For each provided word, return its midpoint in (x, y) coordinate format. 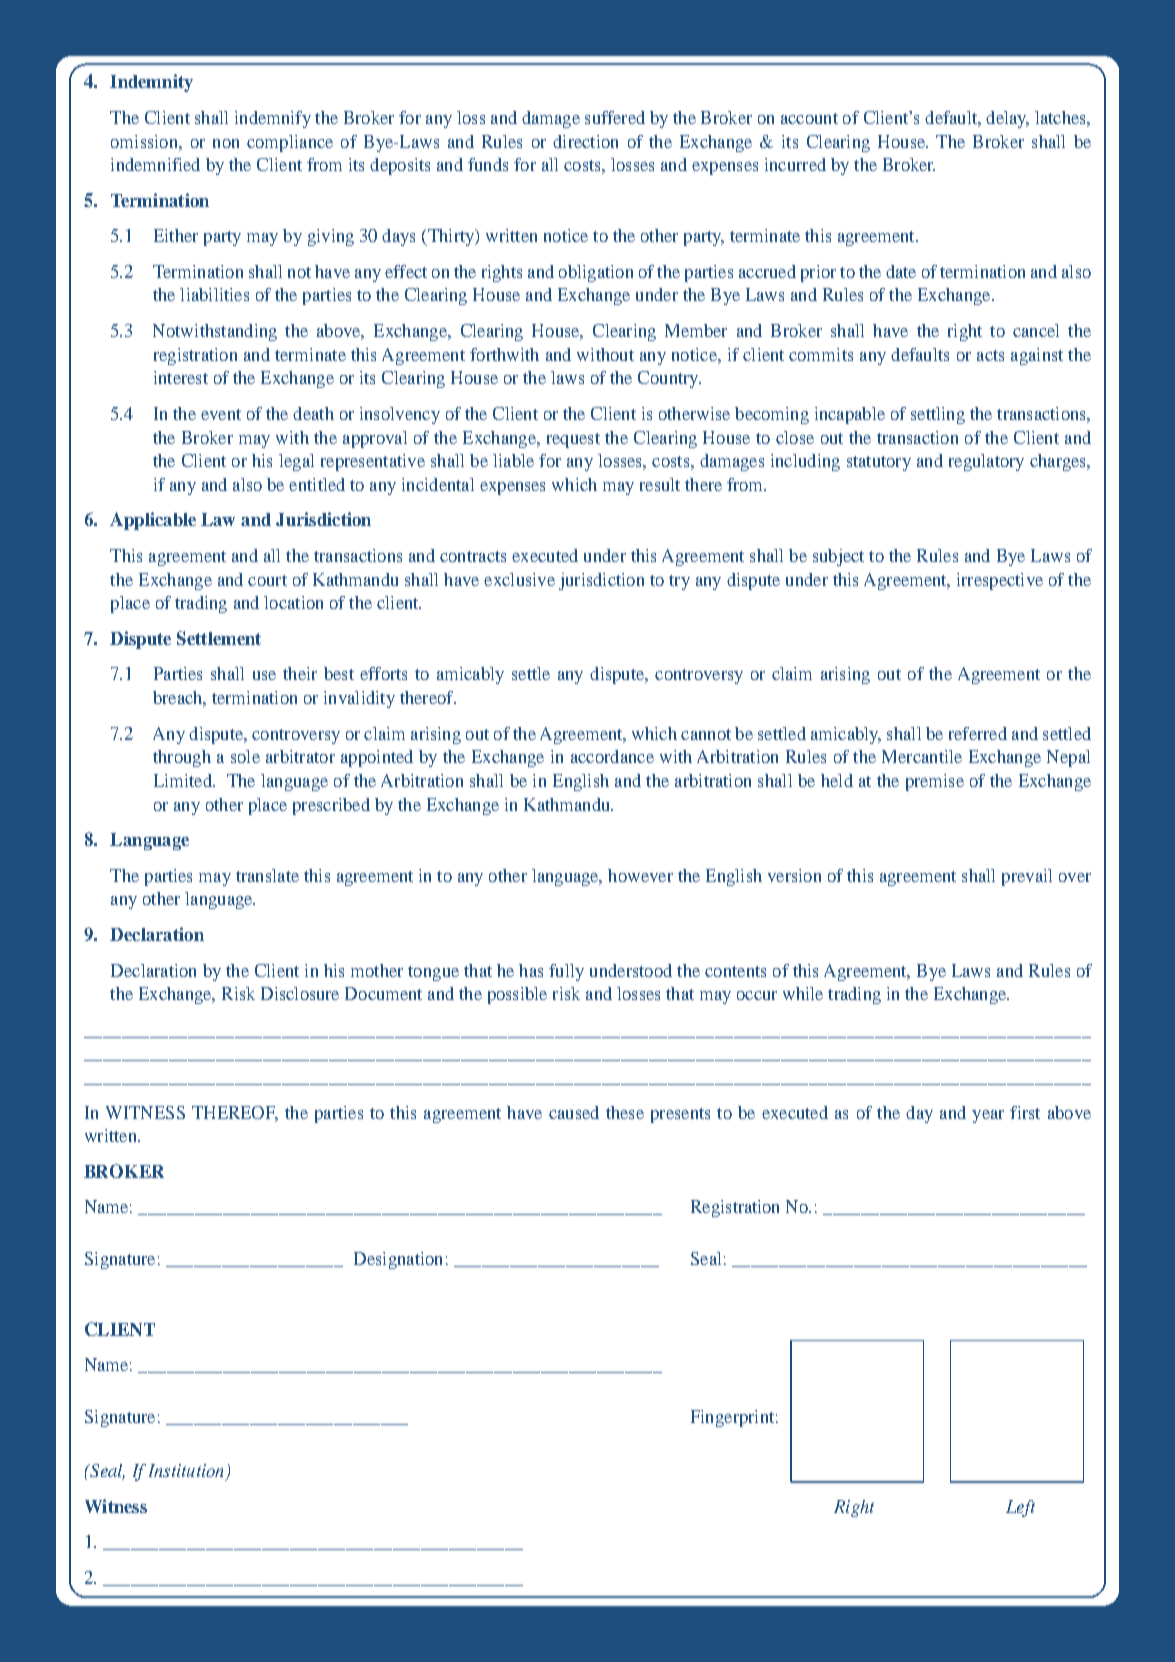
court (267, 580)
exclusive (519, 579)
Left (1020, 1508)
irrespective (1000, 581)
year (988, 1116)
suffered (615, 117)
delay (1007, 119)
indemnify (273, 119)
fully (566, 972)
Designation (398, 1260)
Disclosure (300, 993)
